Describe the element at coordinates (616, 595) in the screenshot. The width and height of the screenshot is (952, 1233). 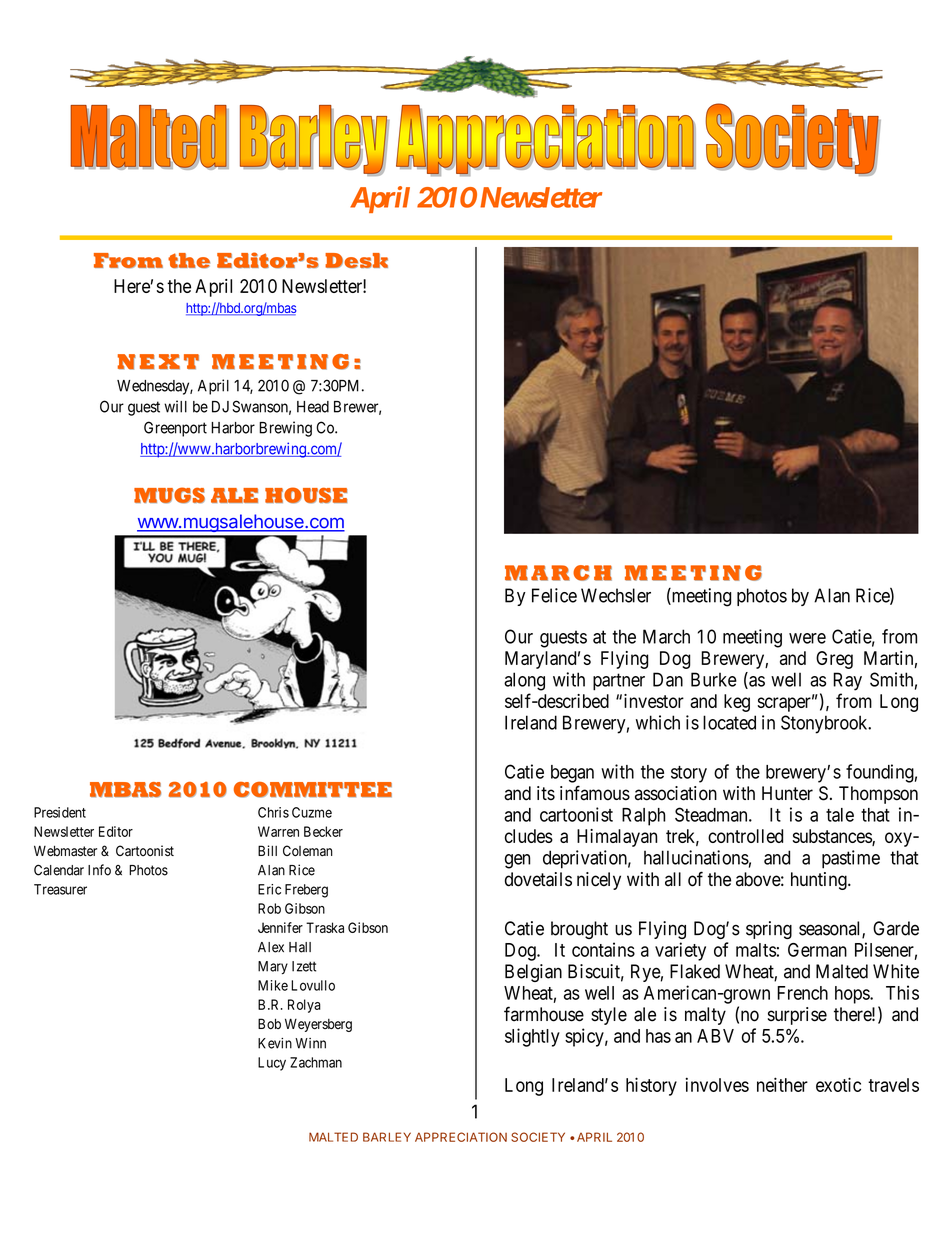
I see `Wechsler` at that location.
